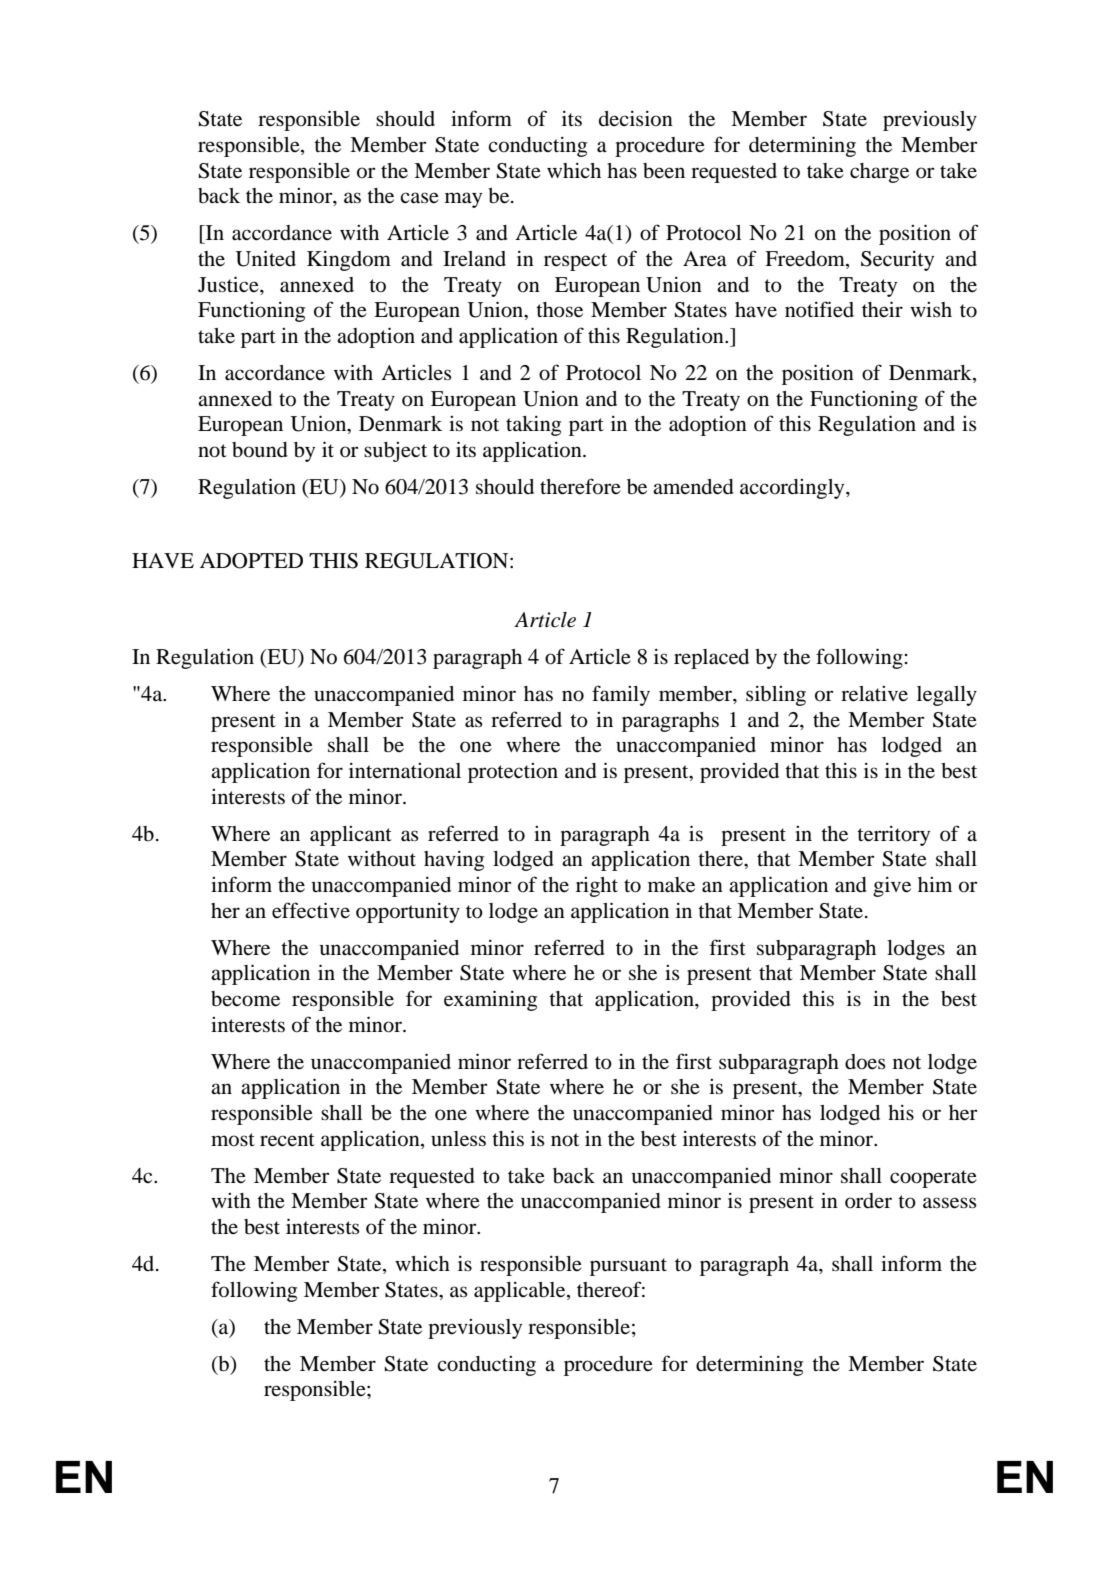 This screenshot has width=1109, height=1569. Describe the element at coordinates (287, 1140) in the screenshot. I see `recent` at that location.
